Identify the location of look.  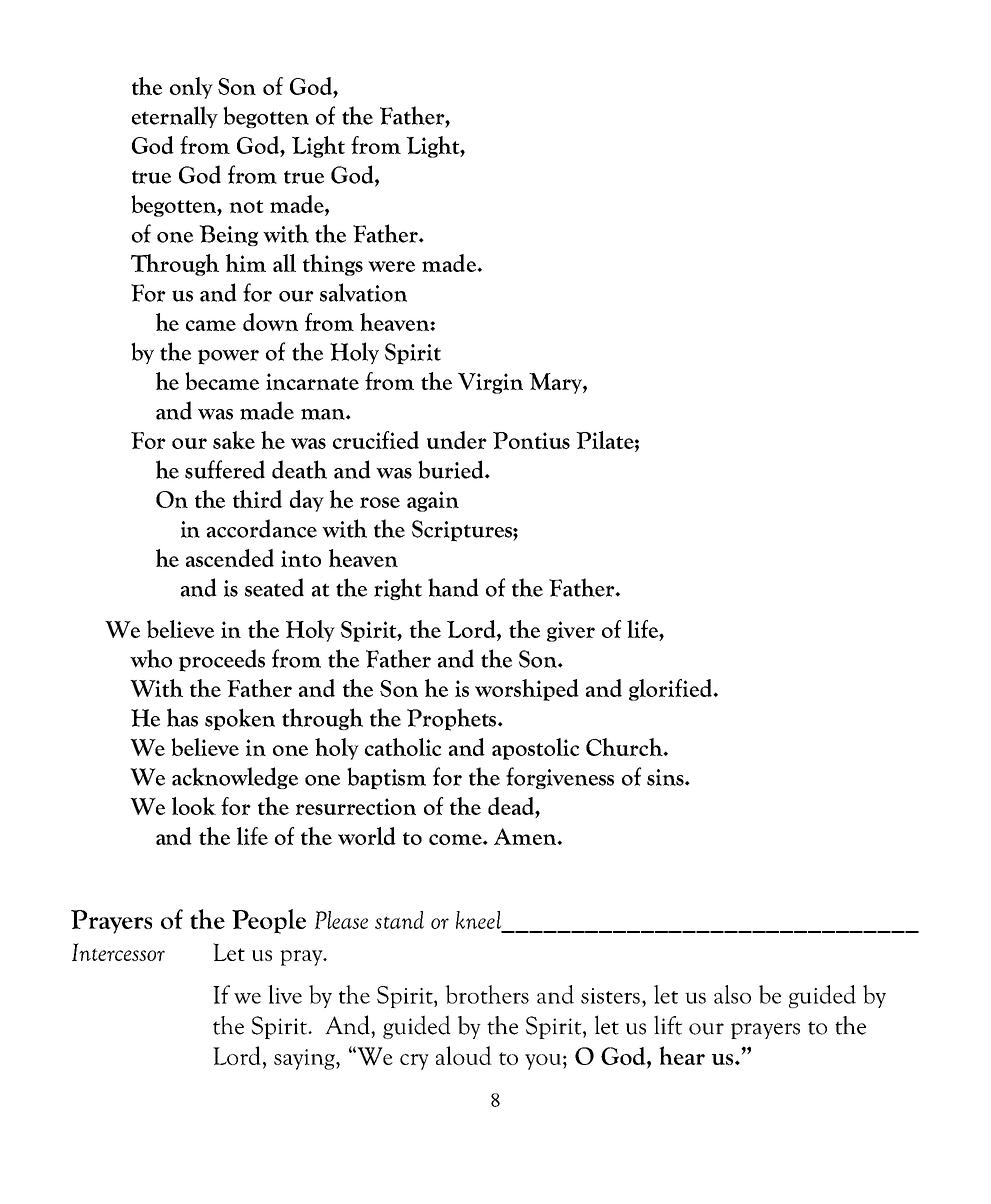
(194, 806).
